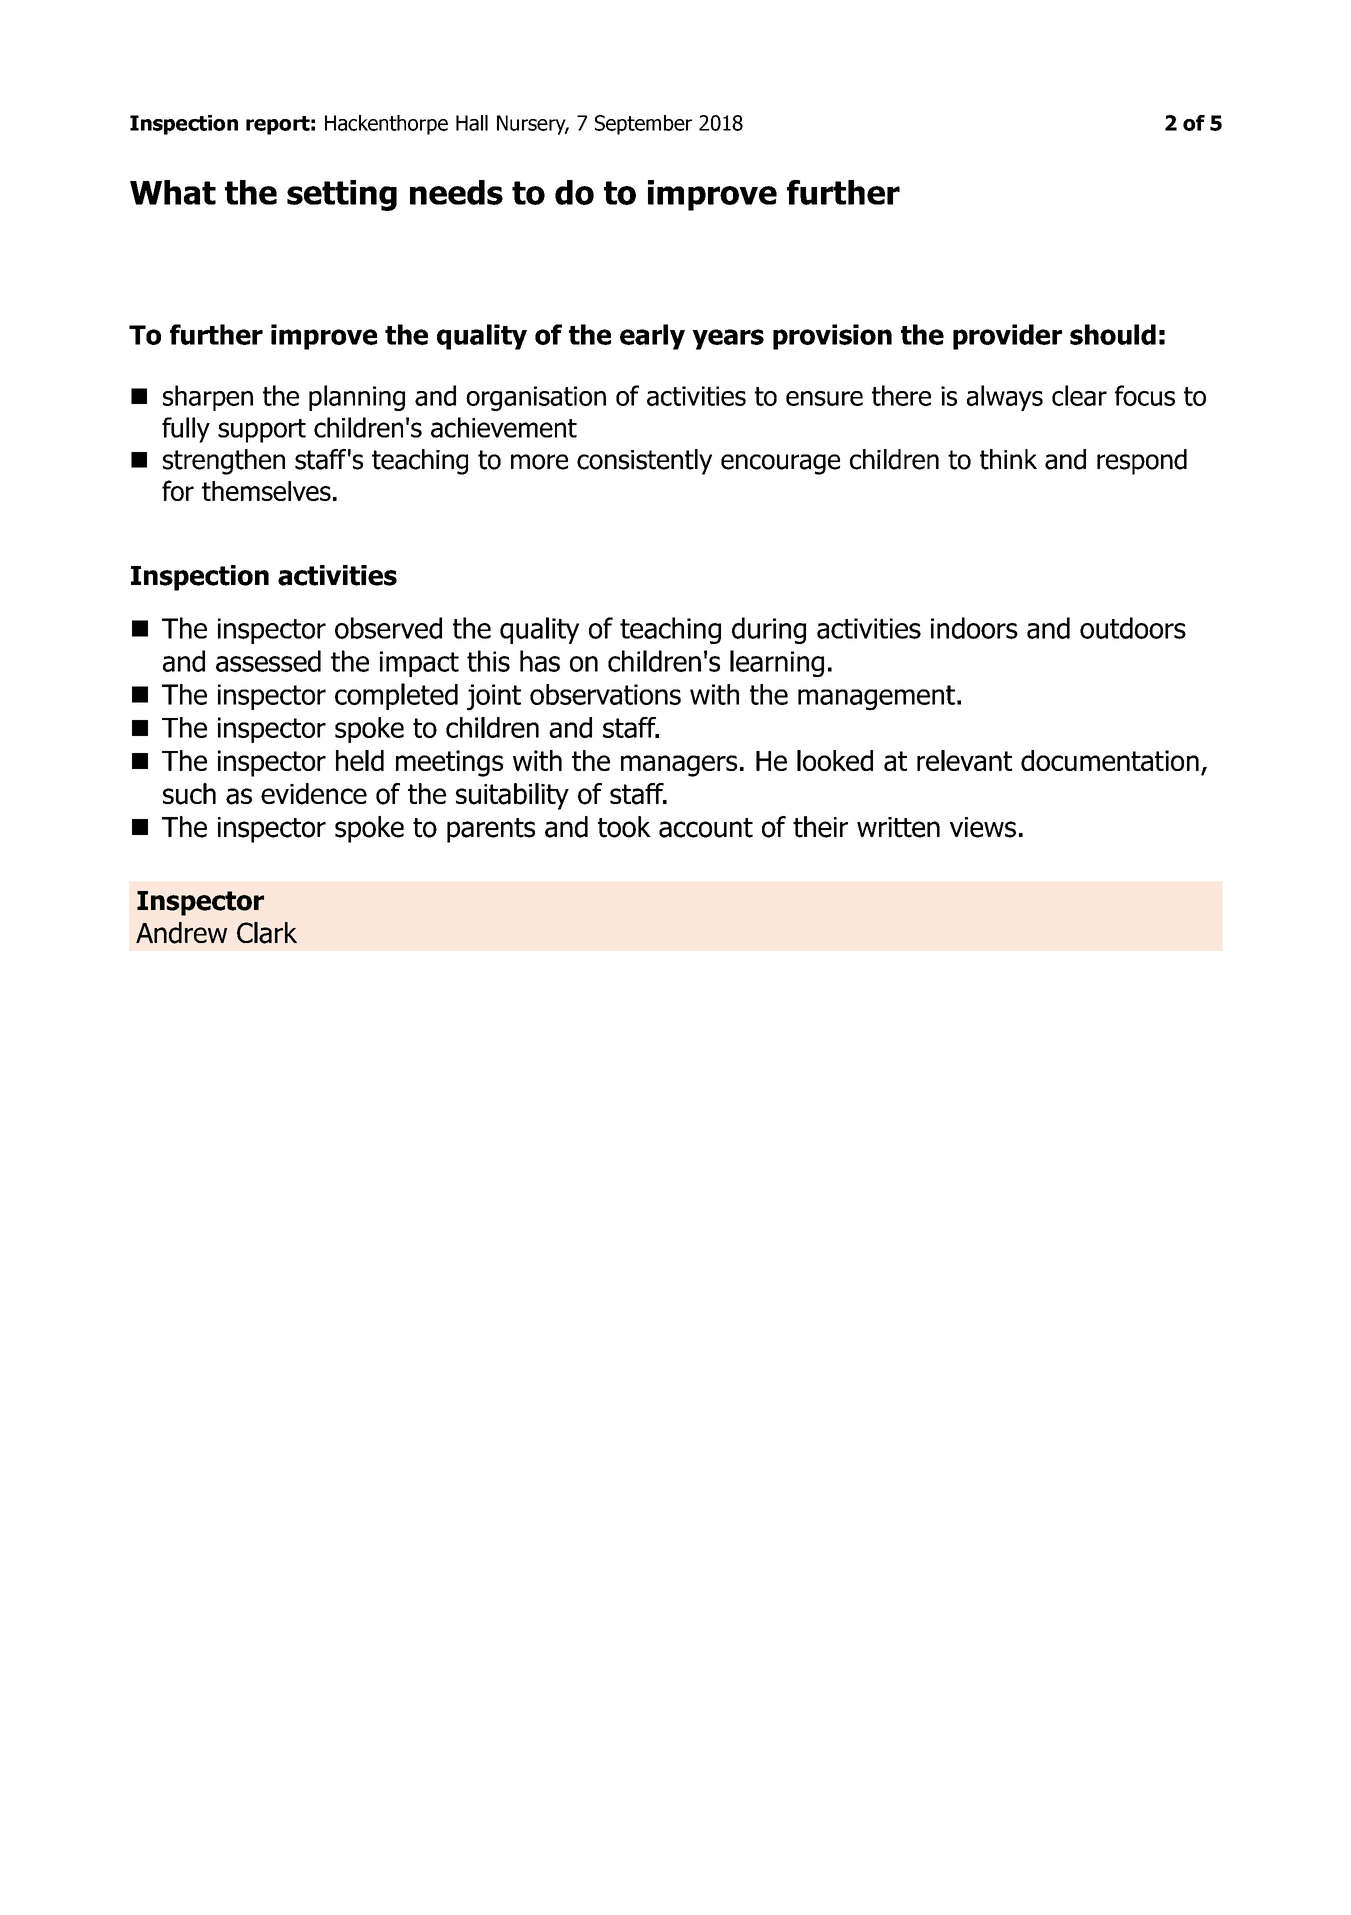  What do you see at coordinates (643, 125) in the document?
I see `September` at bounding box center [643, 125].
